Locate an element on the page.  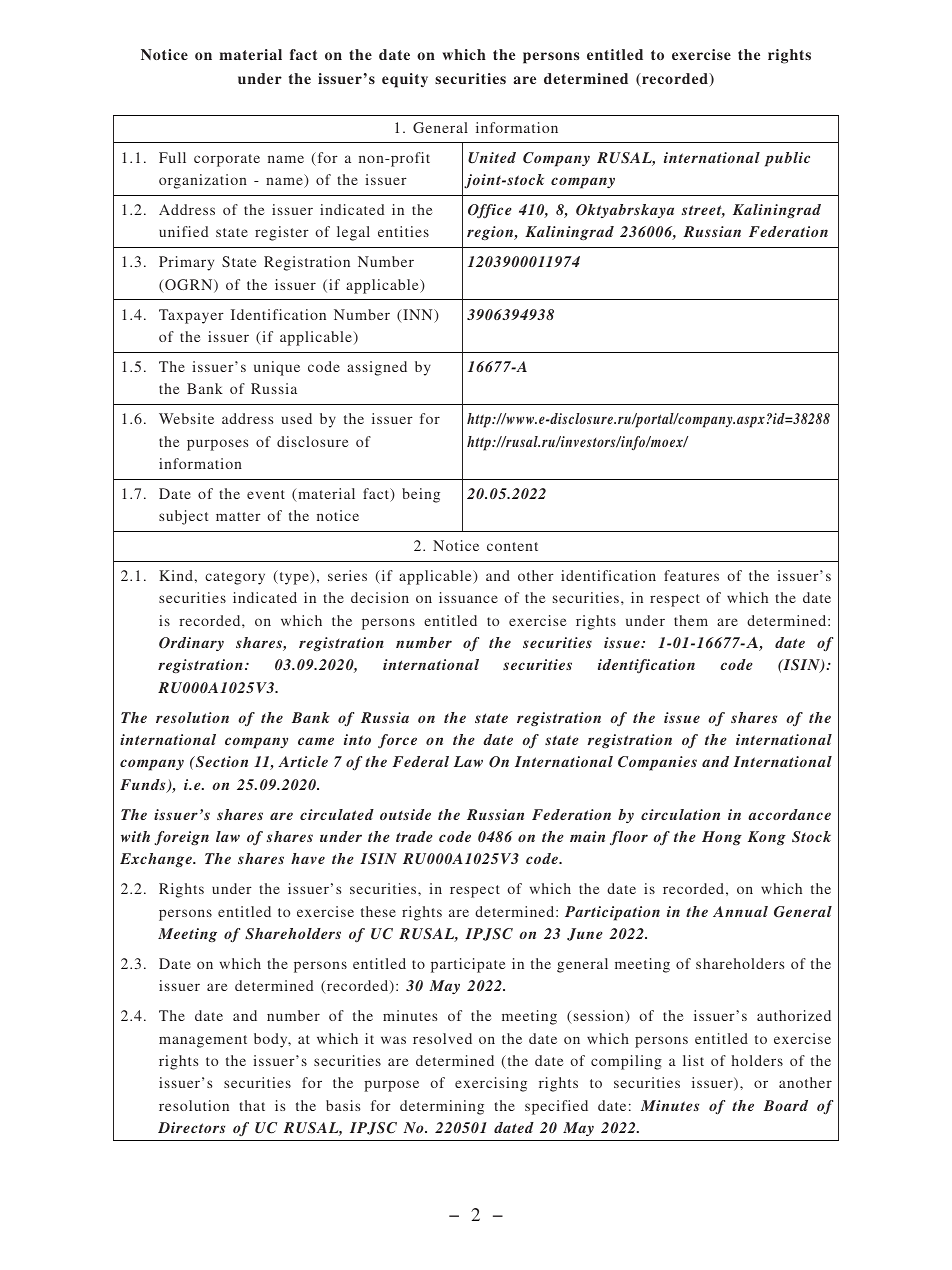
them is located at coordinates (691, 620).
